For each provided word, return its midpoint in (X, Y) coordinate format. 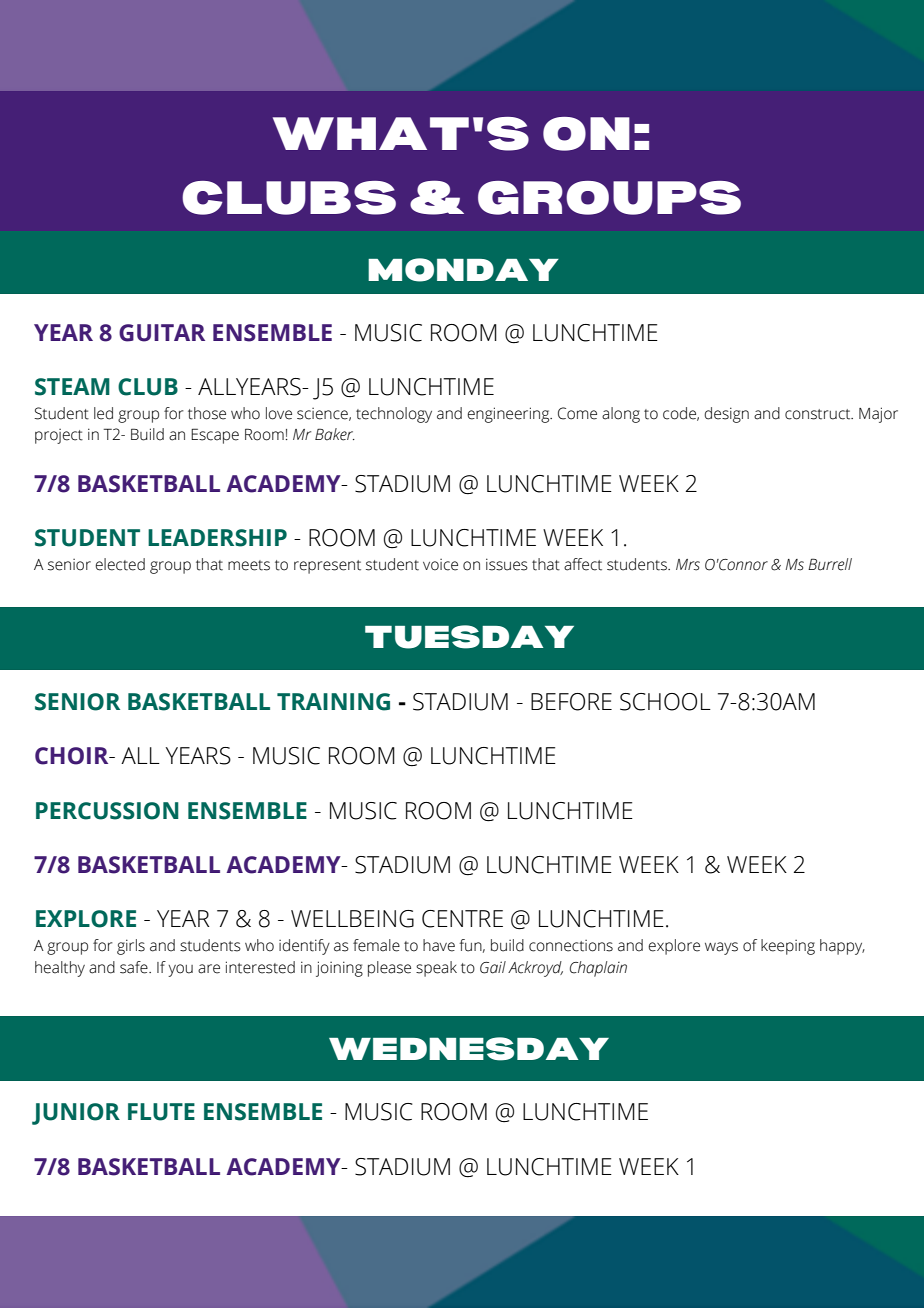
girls (131, 947)
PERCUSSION (107, 811)
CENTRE (462, 919)
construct (819, 414)
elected (120, 564)
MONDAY (463, 270)
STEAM (72, 387)
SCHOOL (665, 702)
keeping (788, 947)
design (726, 415)
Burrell (830, 564)
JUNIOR (76, 1114)
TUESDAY (469, 637)
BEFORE (571, 702)
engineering (510, 415)
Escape (215, 436)
